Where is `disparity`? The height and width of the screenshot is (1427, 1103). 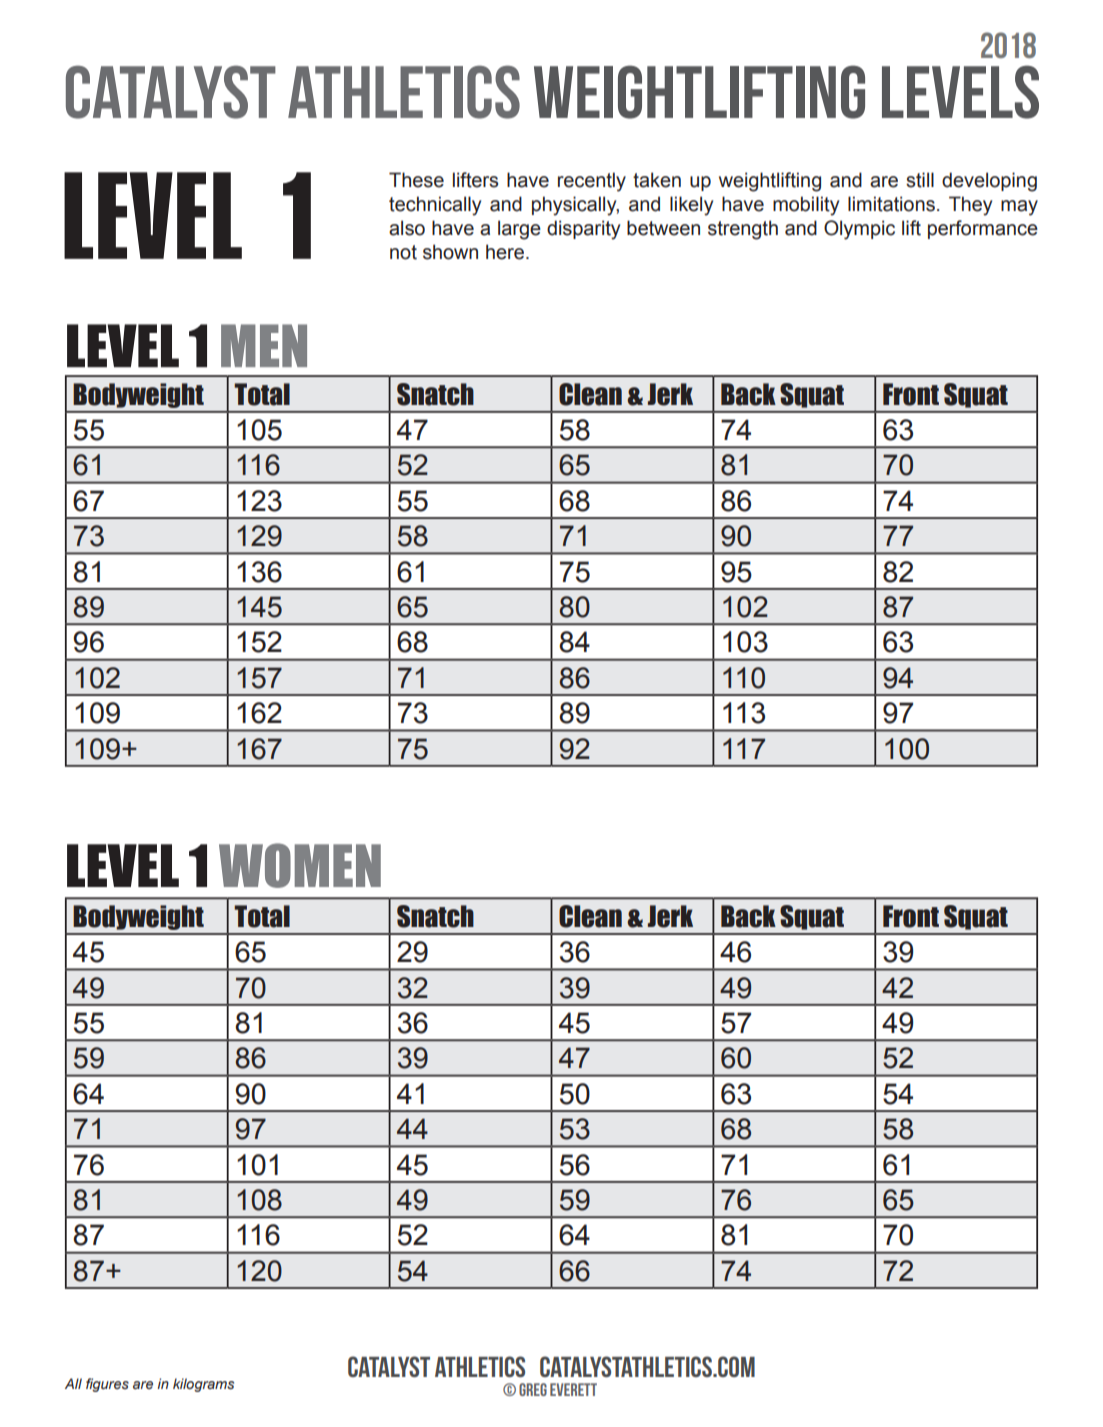
disparity is located at coordinates (583, 230).
